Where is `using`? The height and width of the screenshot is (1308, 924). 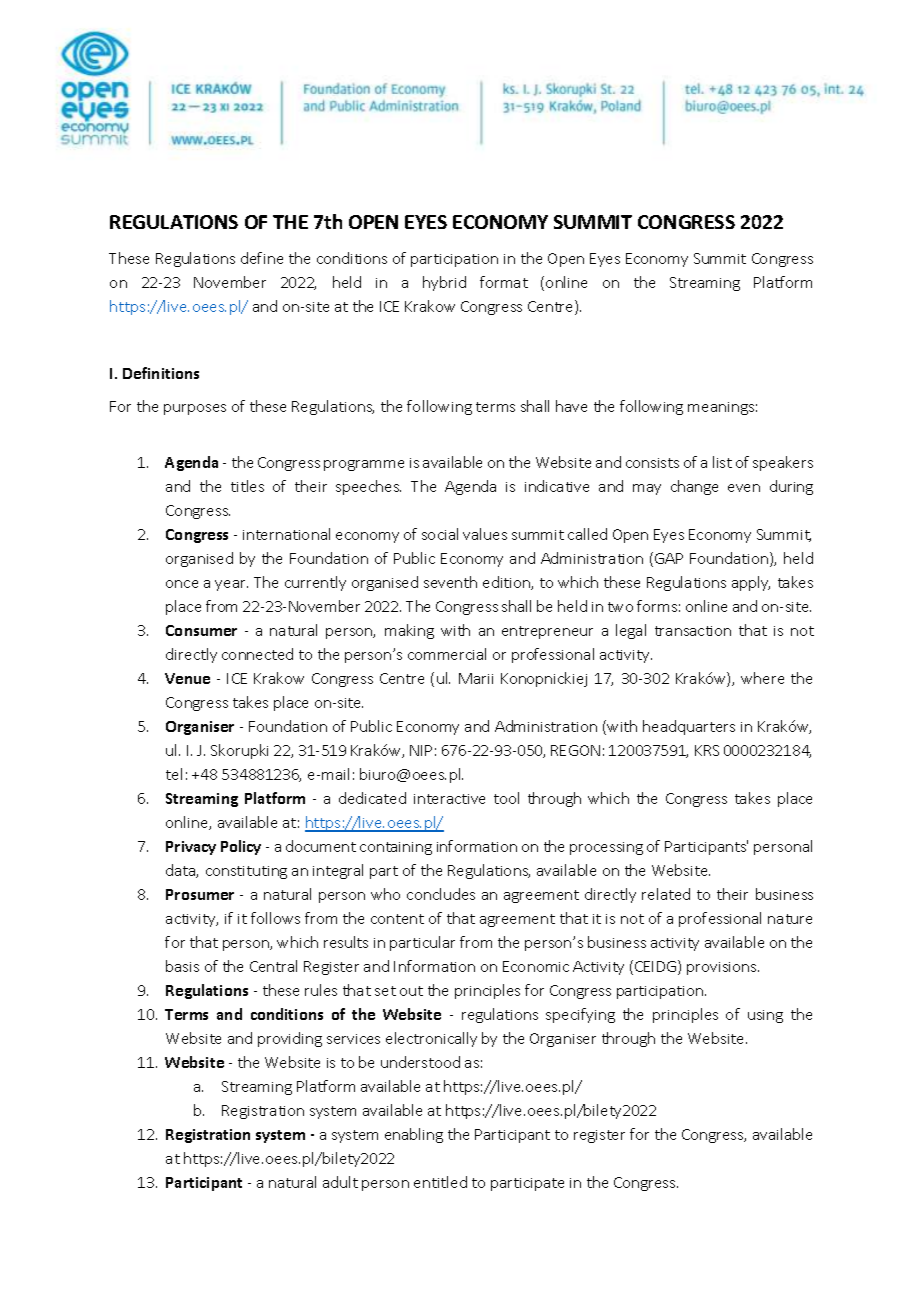
using is located at coordinates (765, 1016).
